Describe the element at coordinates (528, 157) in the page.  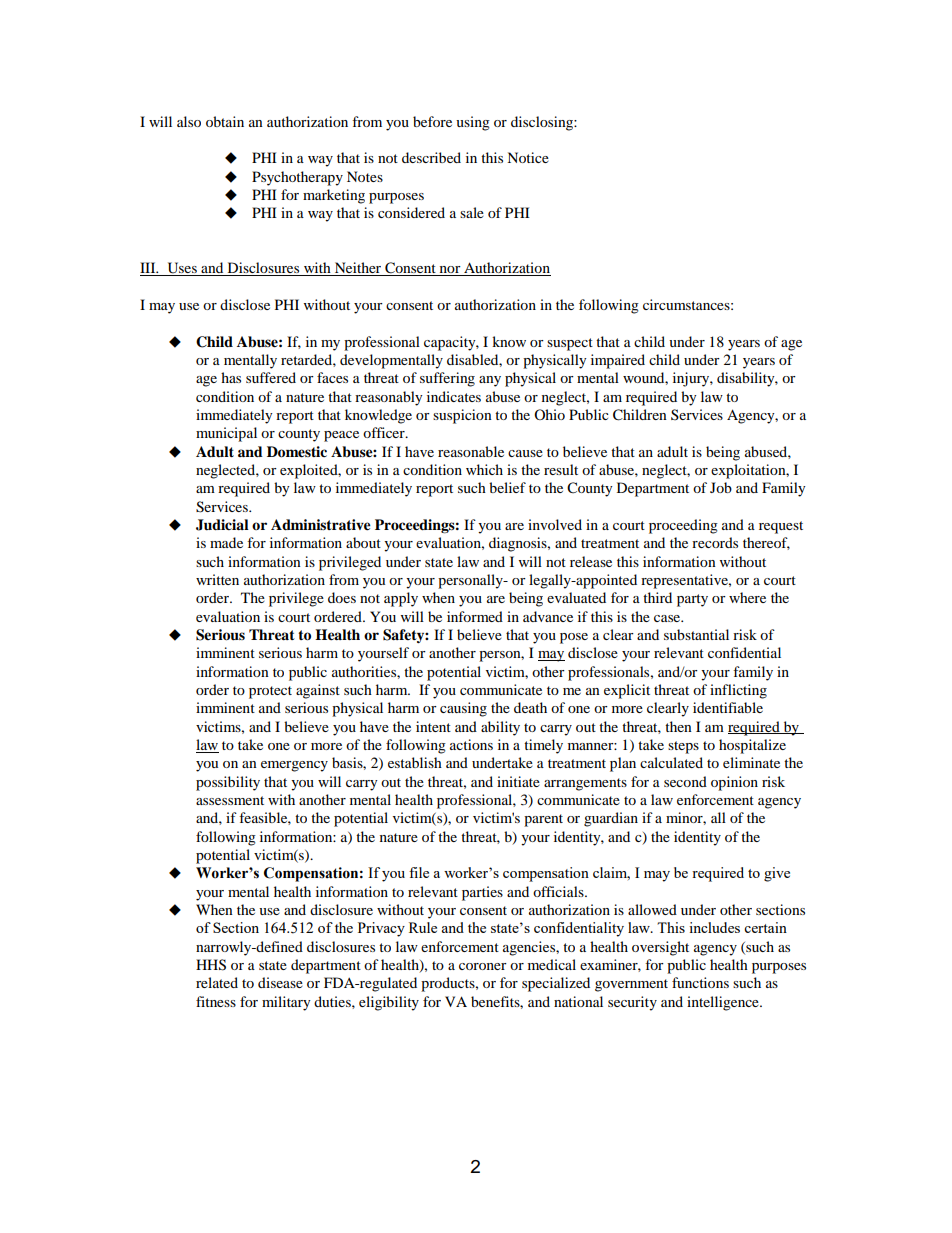
I see `Notice` at that location.
